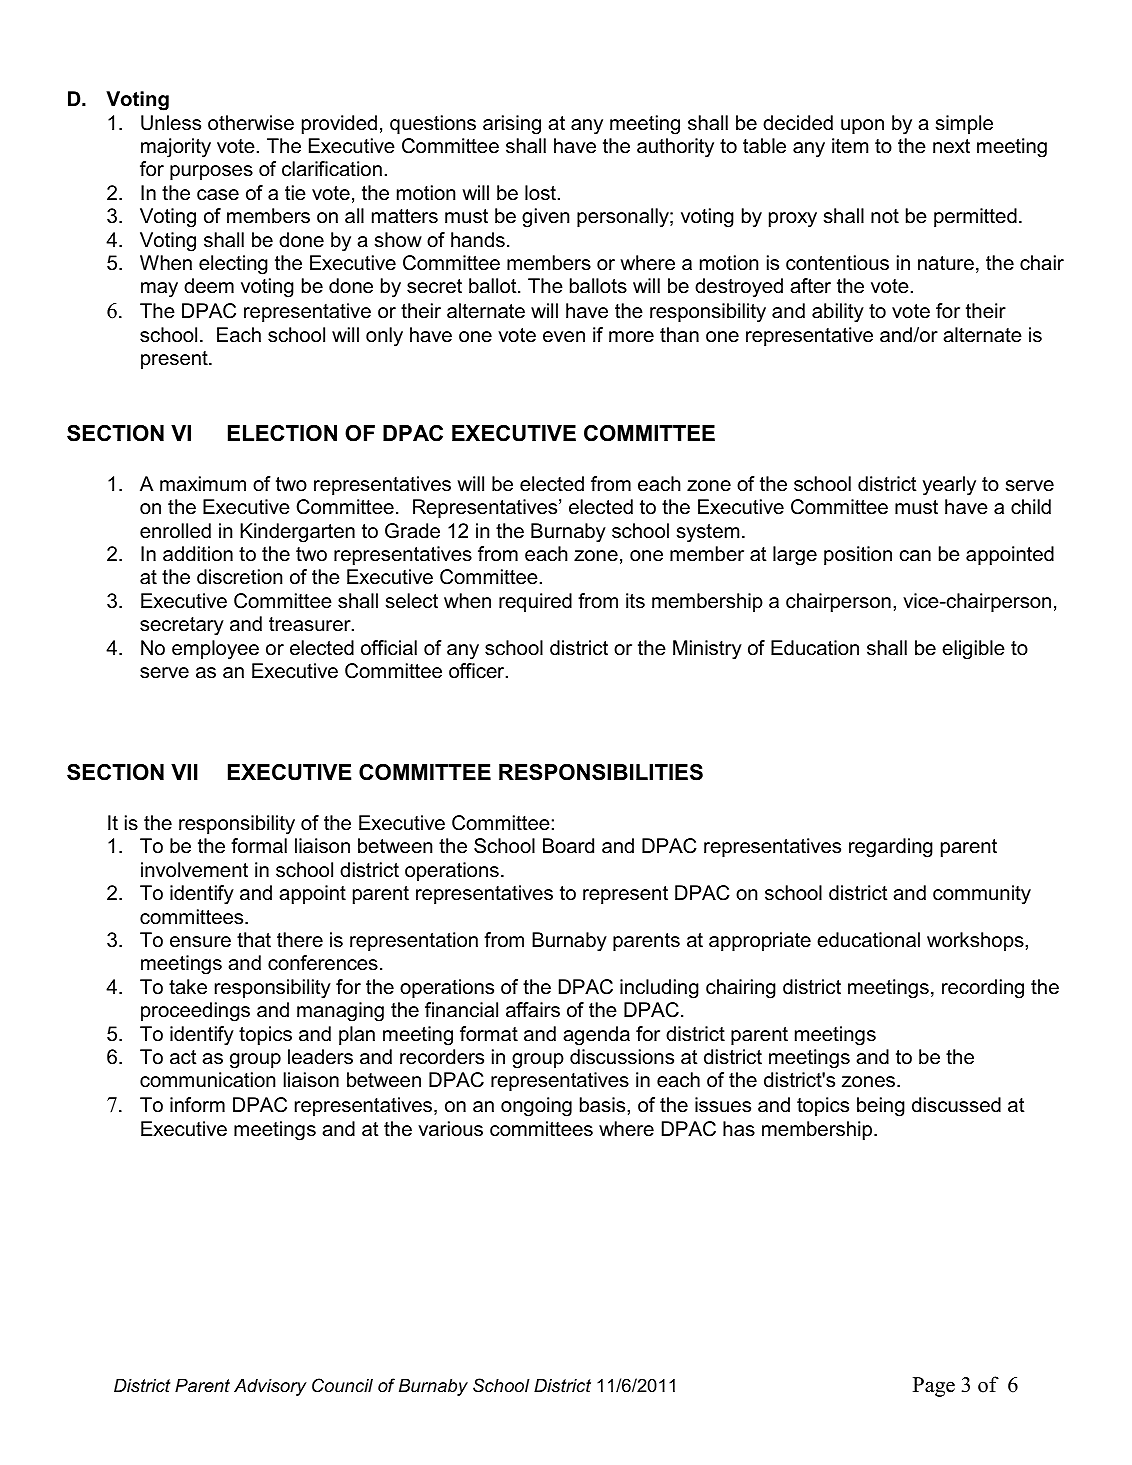  What do you see at coordinates (184, 772) in the screenshot?
I see `VII` at bounding box center [184, 772].
